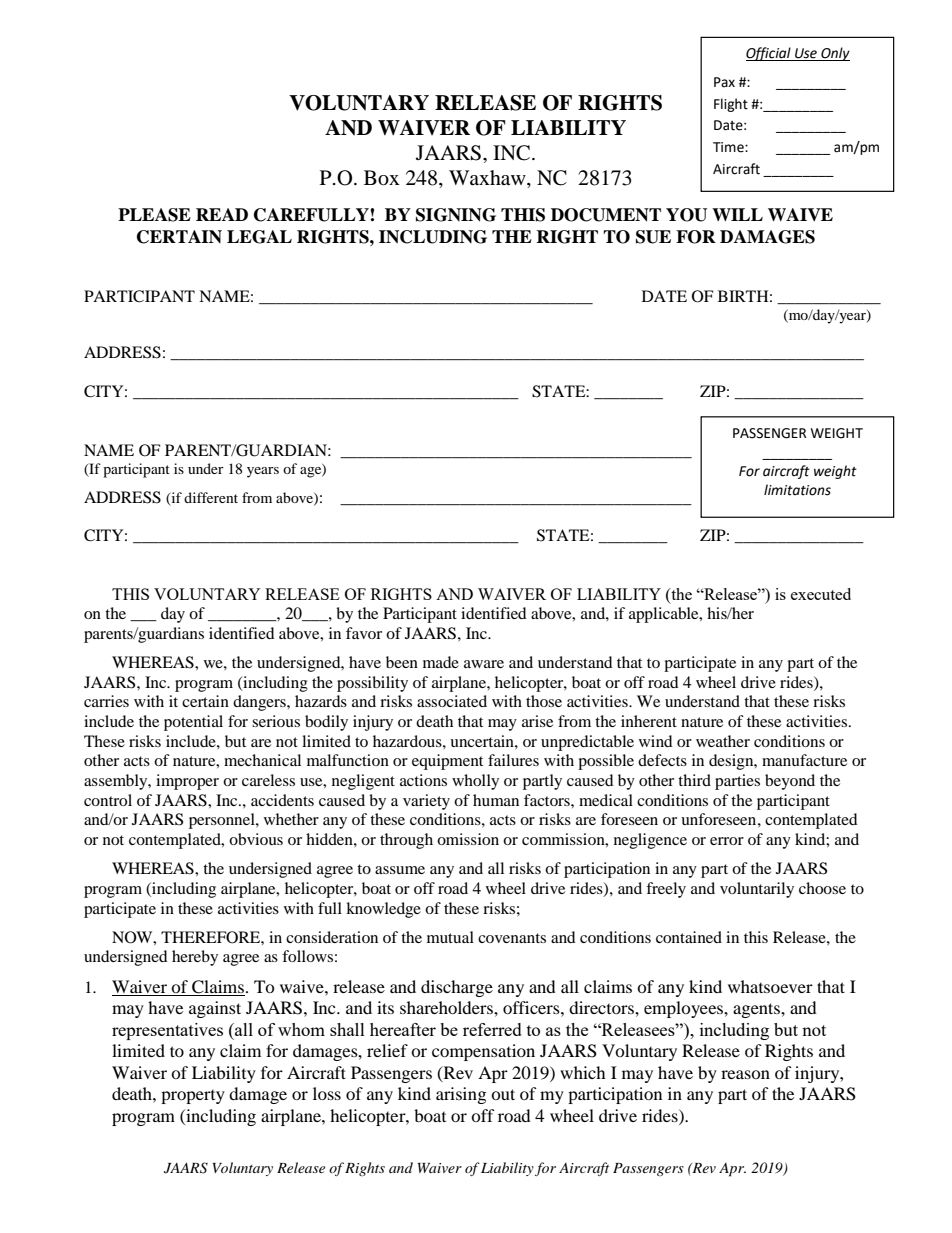 The height and width of the screenshot is (1233, 952). What do you see at coordinates (797, 490) in the screenshot?
I see `limitations` at bounding box center [797, 490].
